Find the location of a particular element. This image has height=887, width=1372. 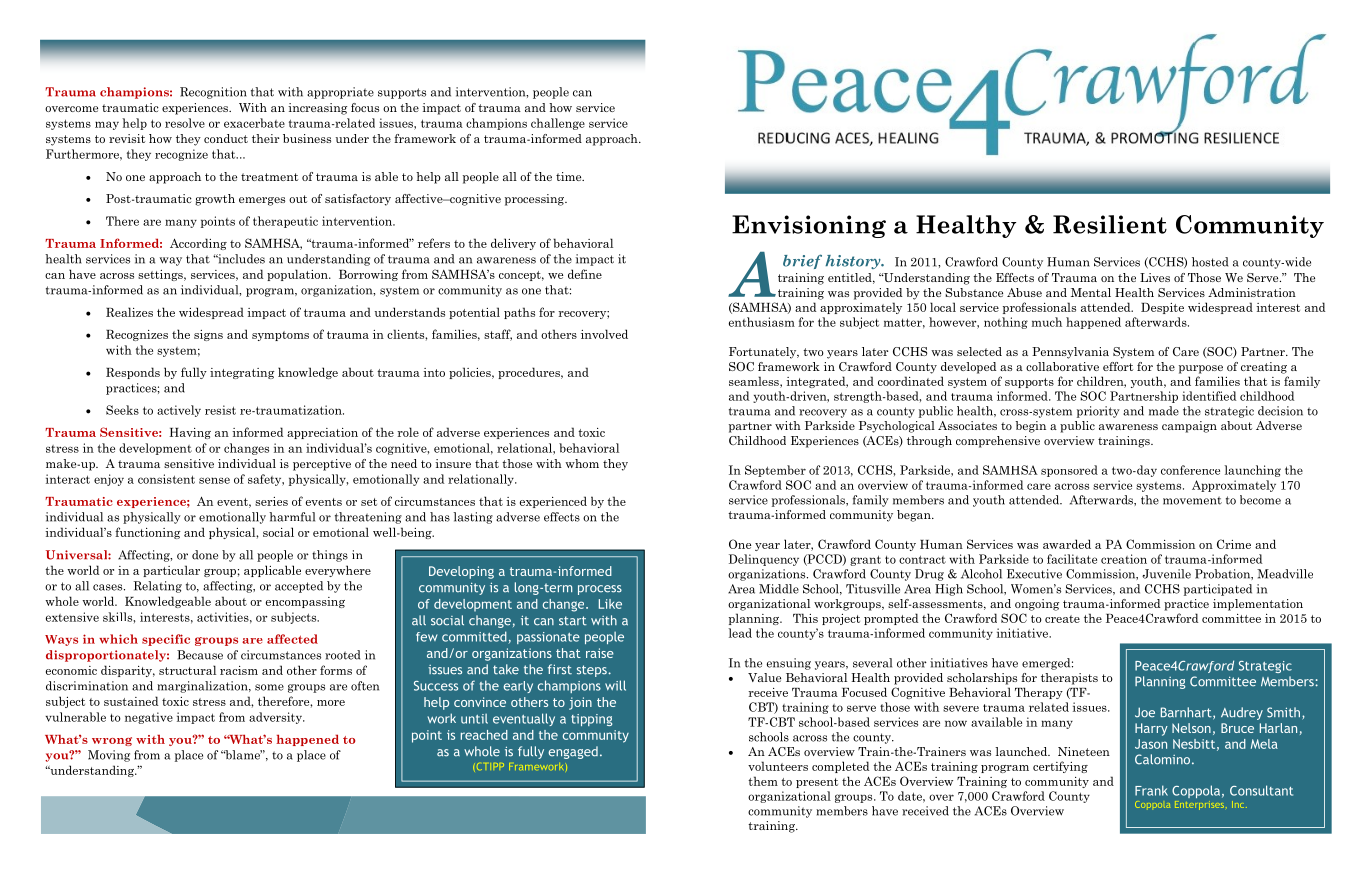

Resilient is located at coordinates (1110, 224).
